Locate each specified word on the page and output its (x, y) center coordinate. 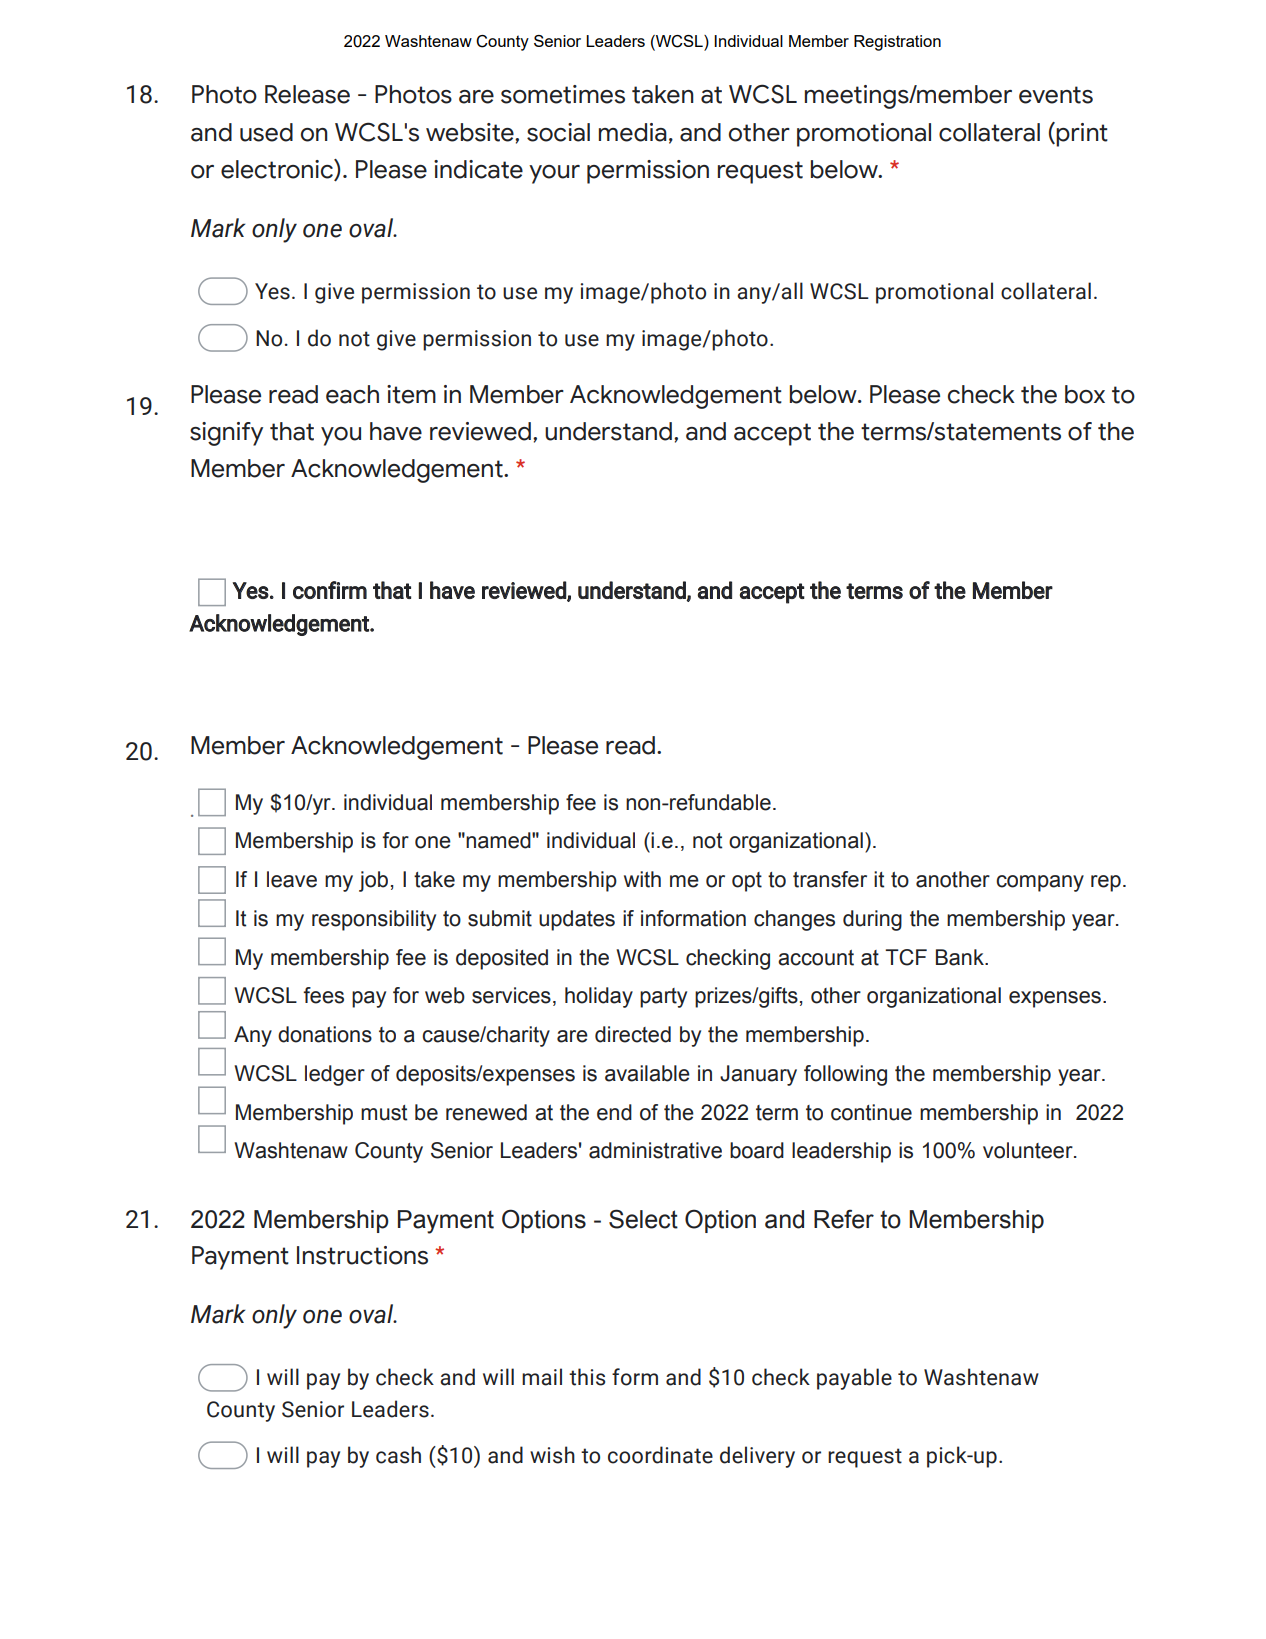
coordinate (660, 1455)
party (663, 998)
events (1056, 95)
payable (854, 1379)
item (411, 394)
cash (398, 1455)
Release (307, 94)
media (633, 132)
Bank (961, 957)
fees (323, 995)
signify (226, 434)
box (1085, 394)
